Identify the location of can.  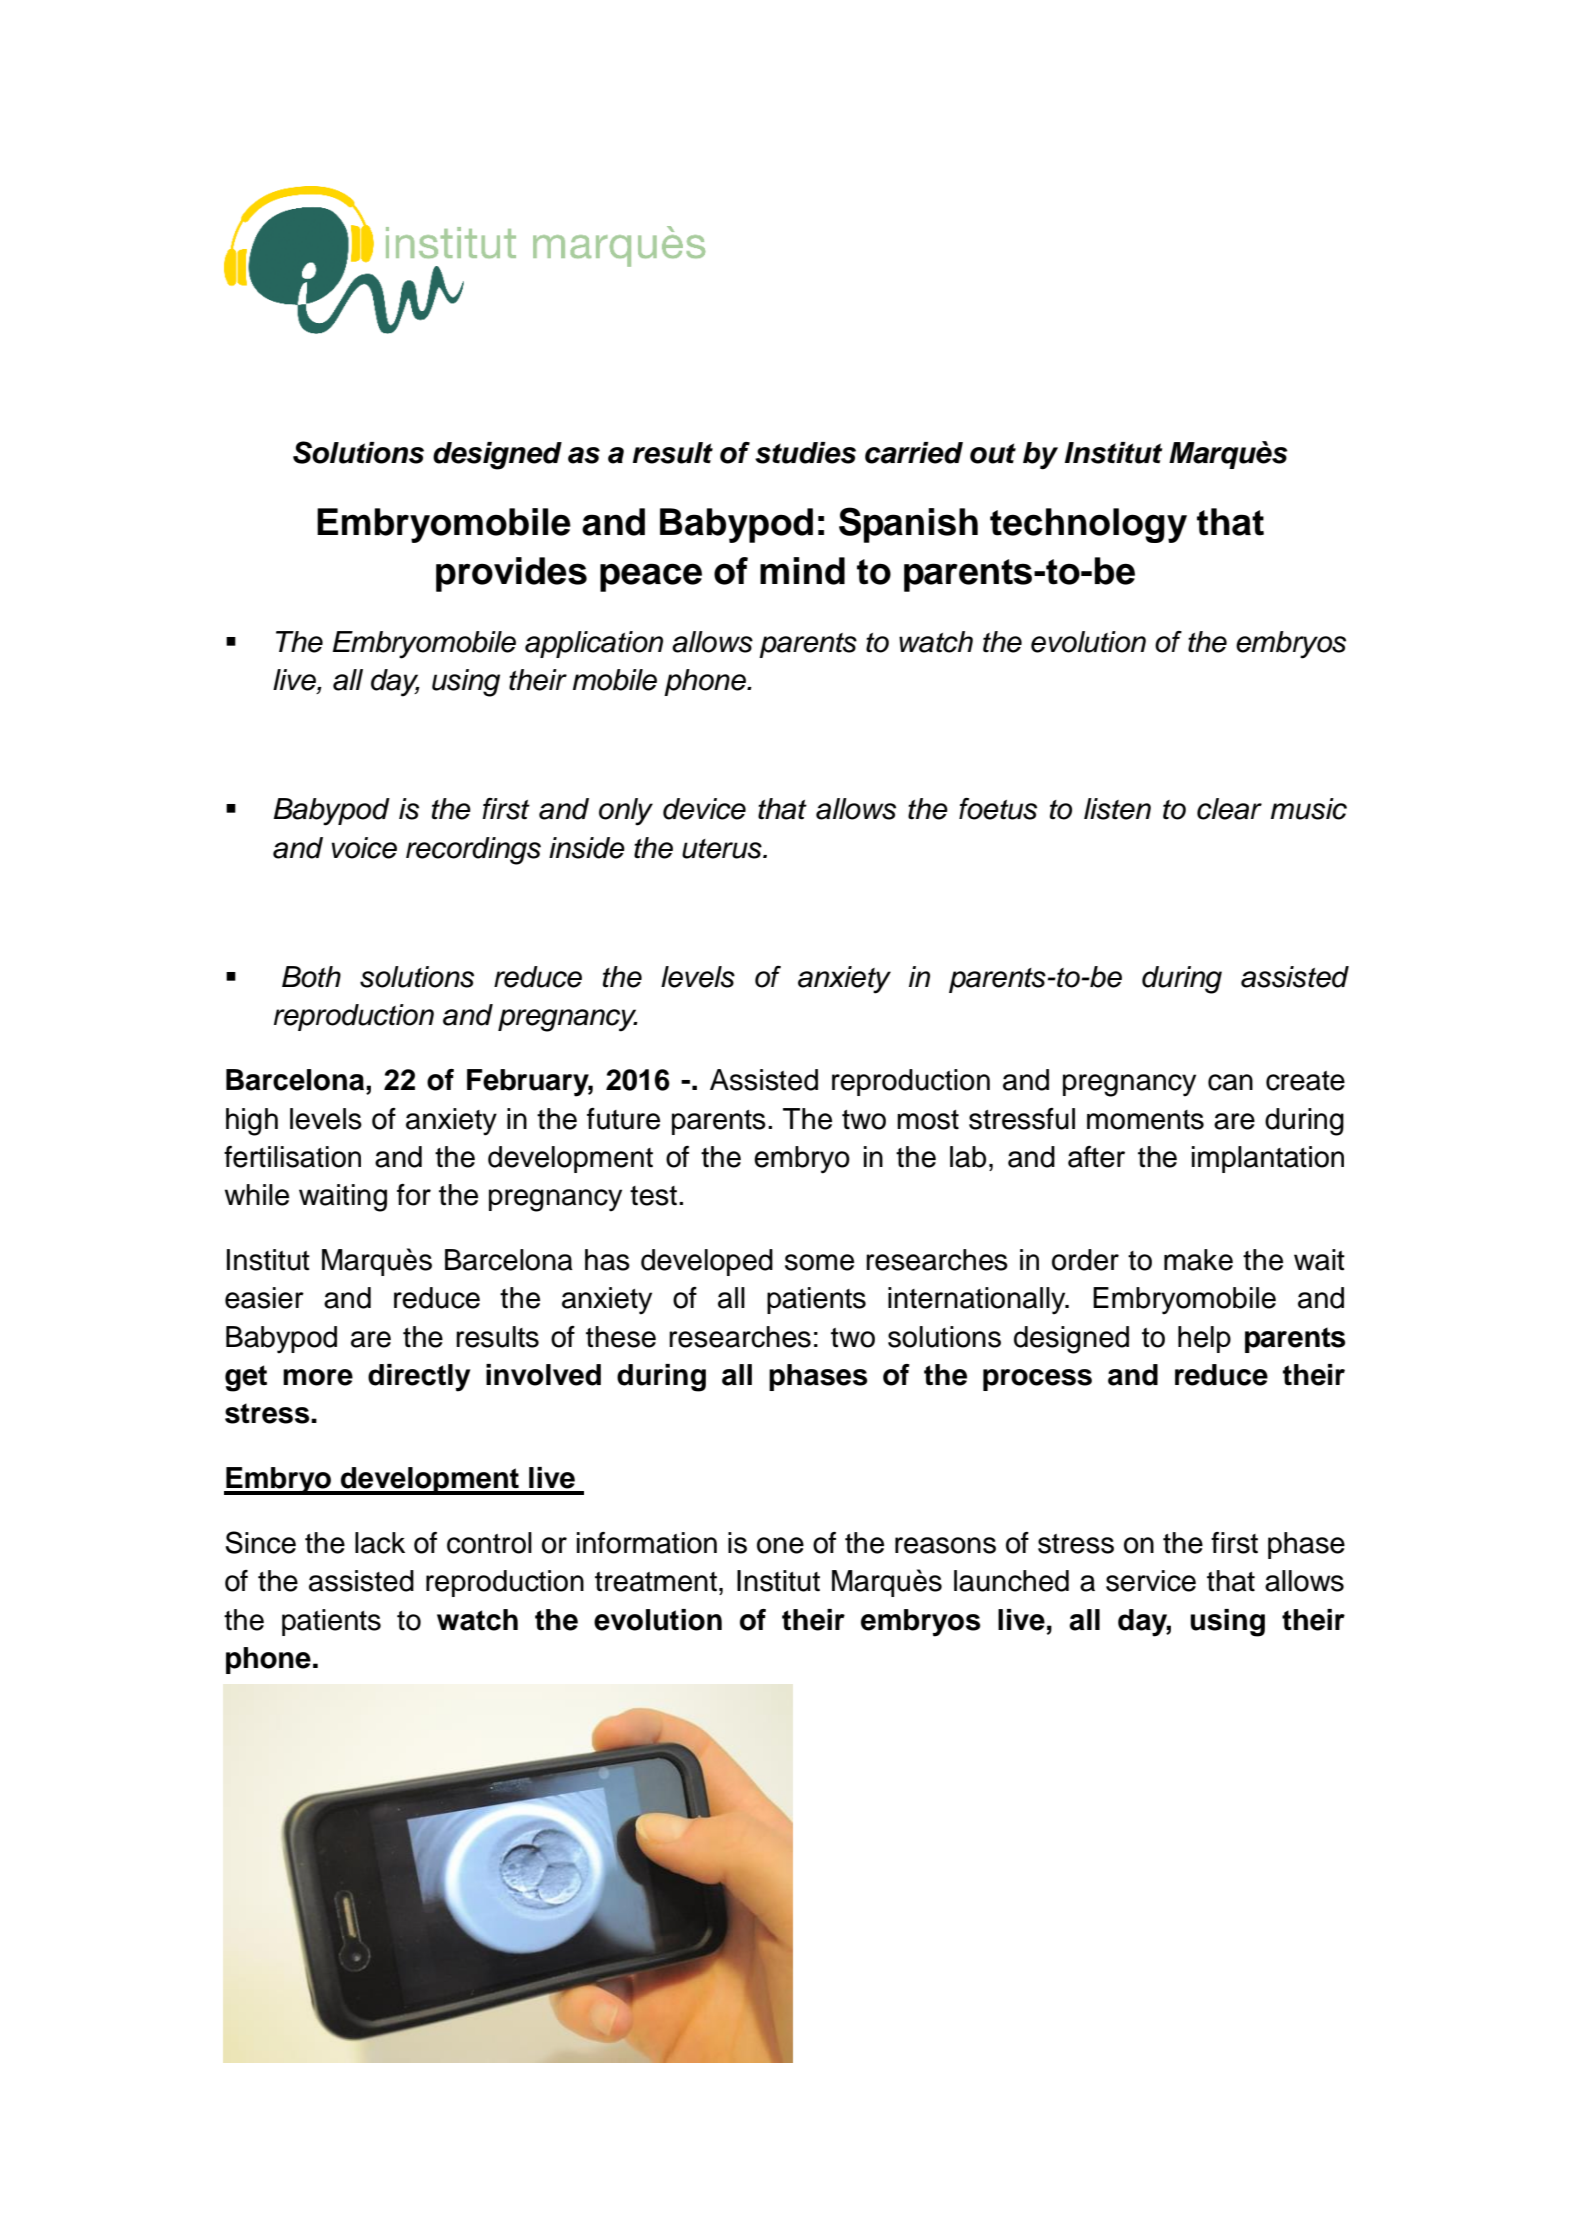
(1230, 1082).
